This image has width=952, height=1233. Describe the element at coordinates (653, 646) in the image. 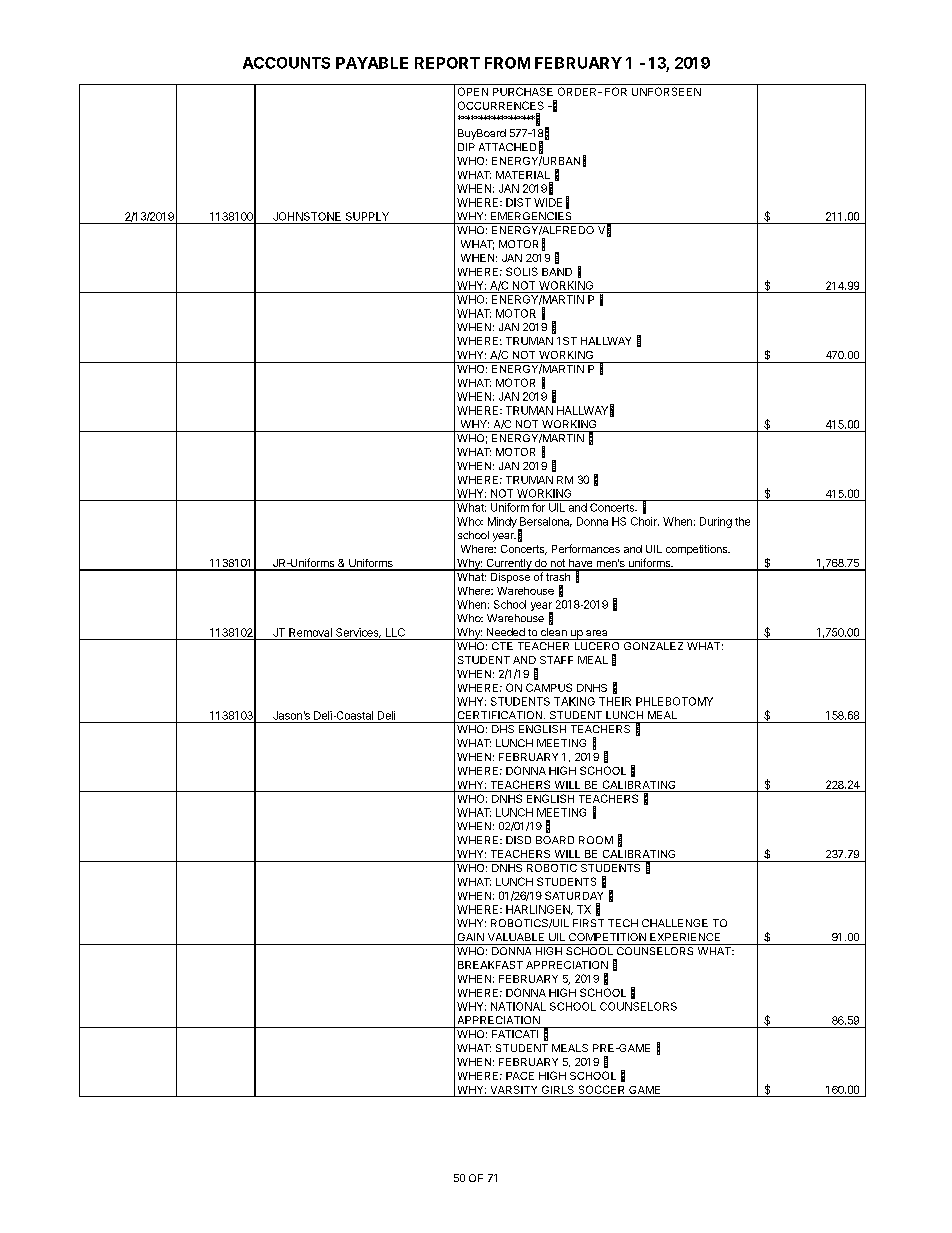

I see `GONZALEZ` at that location.
